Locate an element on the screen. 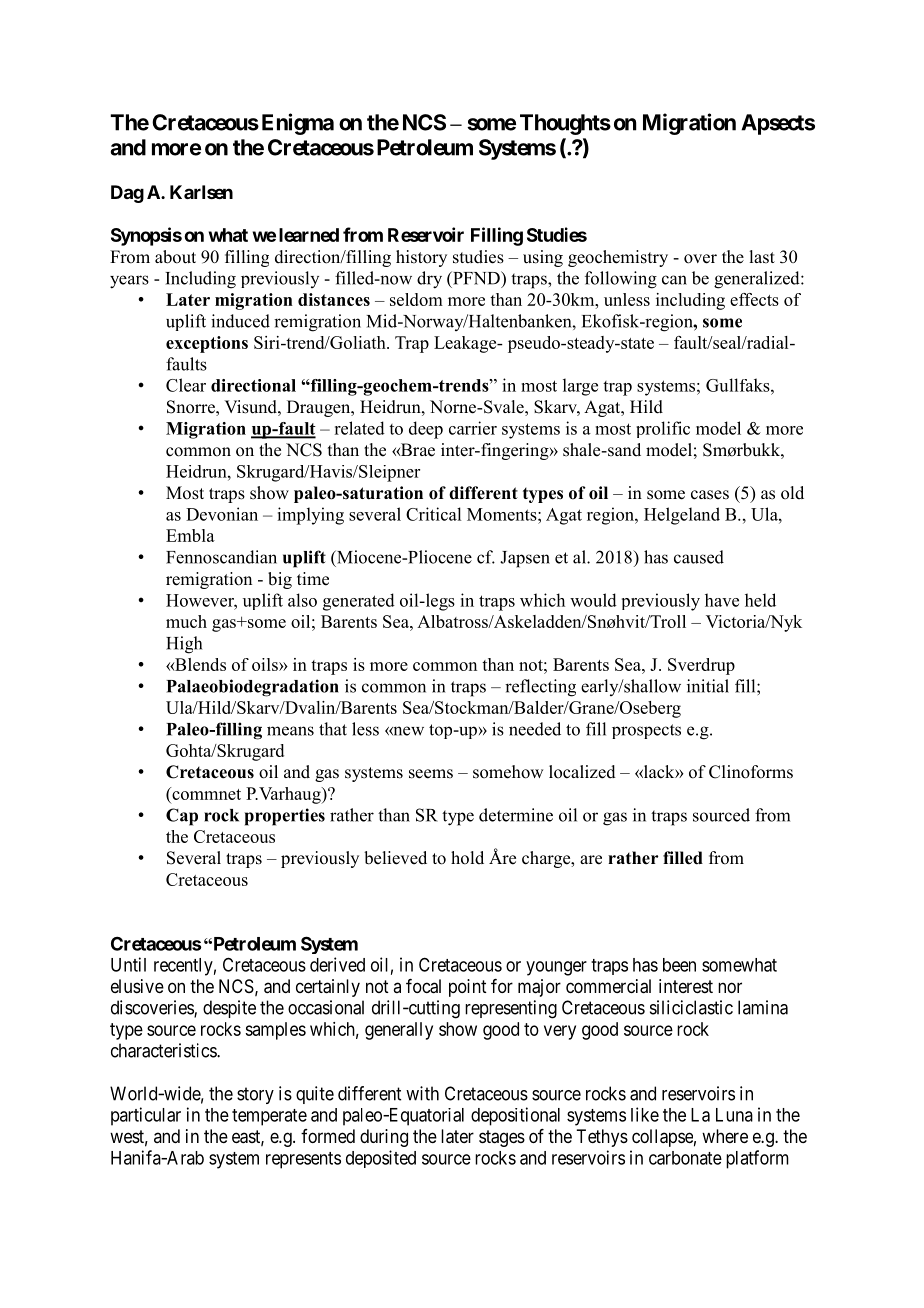  following is located at coordinates (621, 280).
